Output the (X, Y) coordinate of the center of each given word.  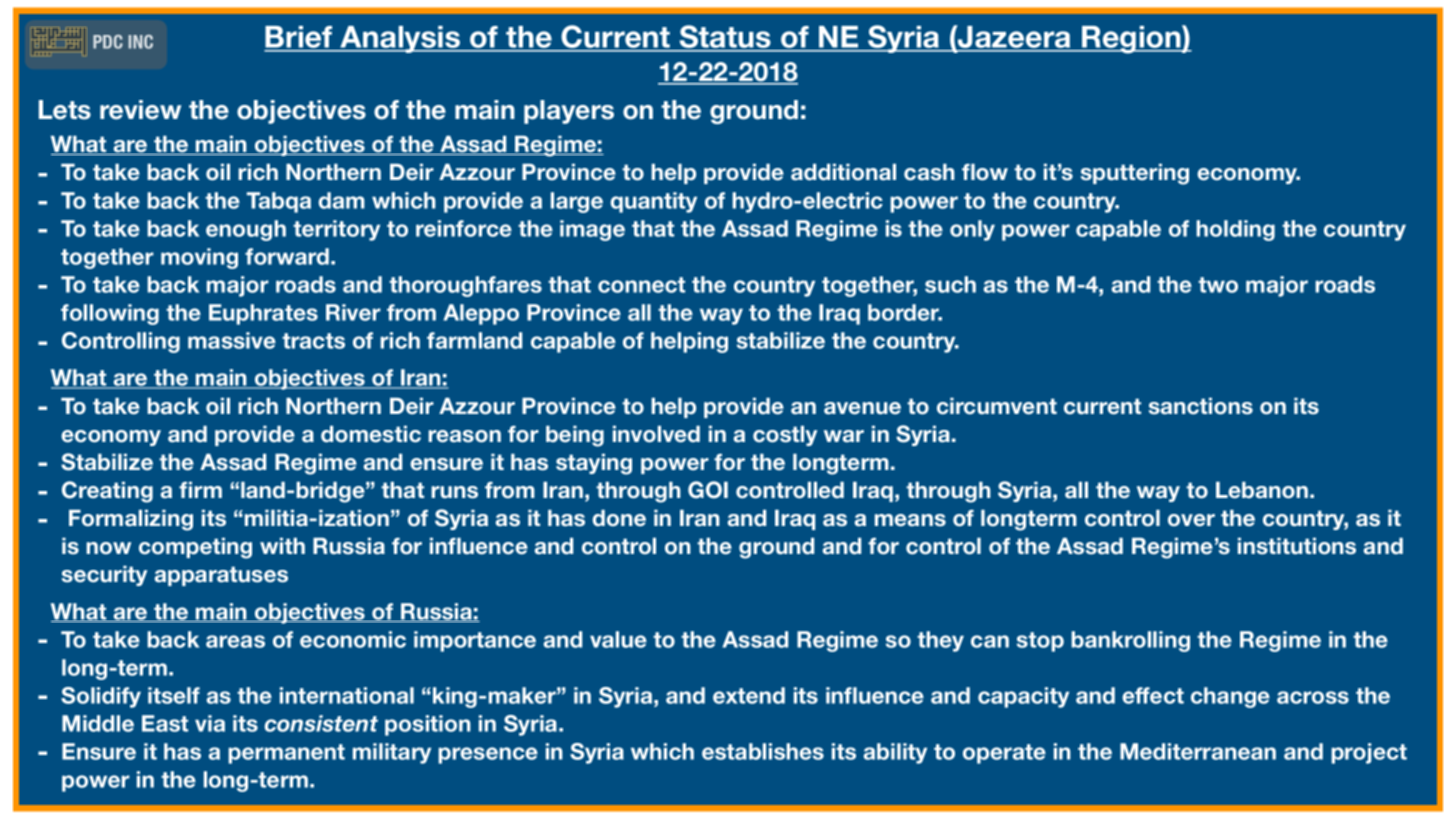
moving (199, 258)
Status (725, 38)
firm (200, 490)
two (1218, 285)
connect (641, 285)
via (210, 723)
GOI (708, 490)
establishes (763, 751)
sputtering (1135, 174)
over (1191, 520)
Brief (299, 38)
